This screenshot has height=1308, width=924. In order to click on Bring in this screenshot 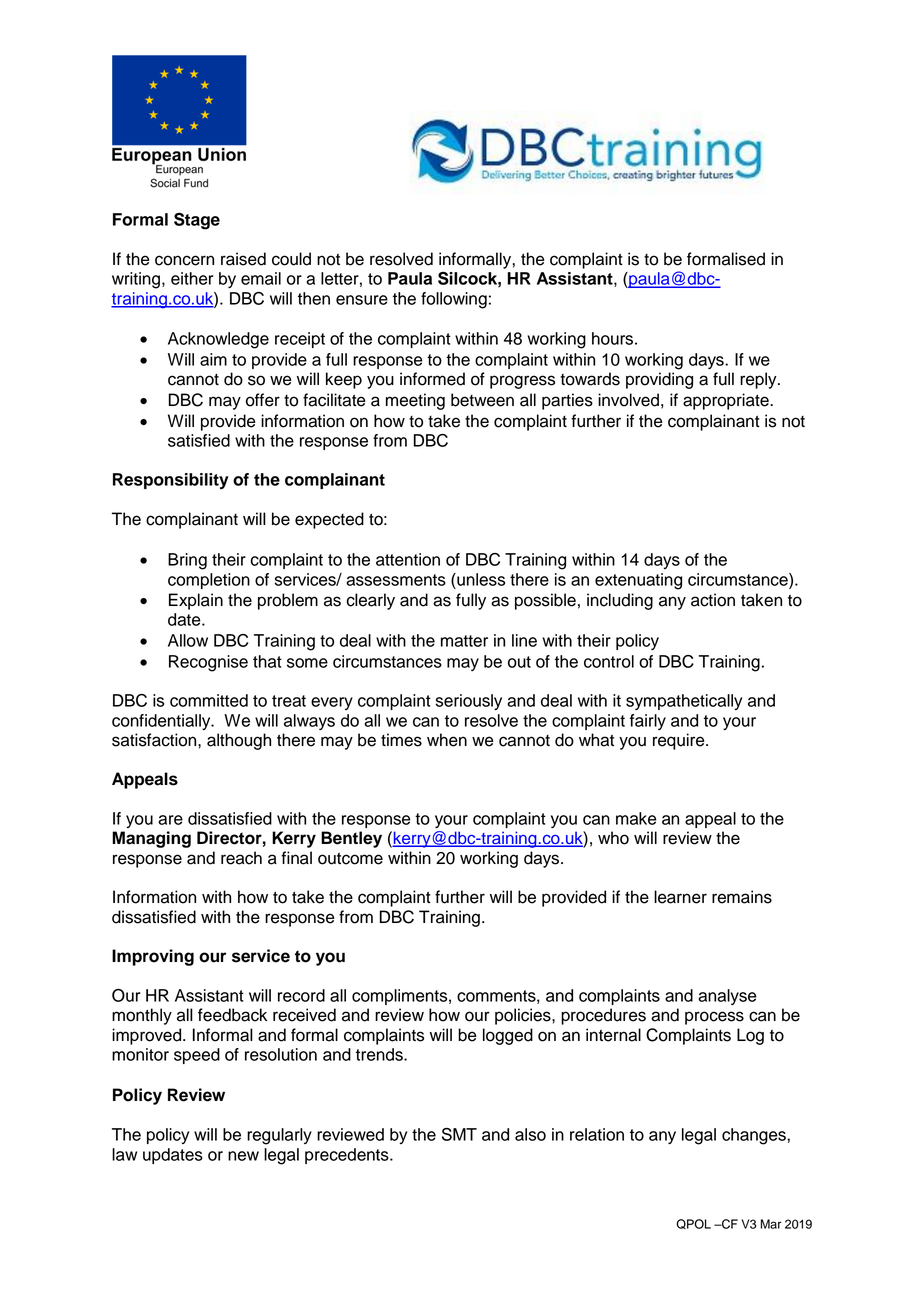, I will do `click(187, 561)`.
